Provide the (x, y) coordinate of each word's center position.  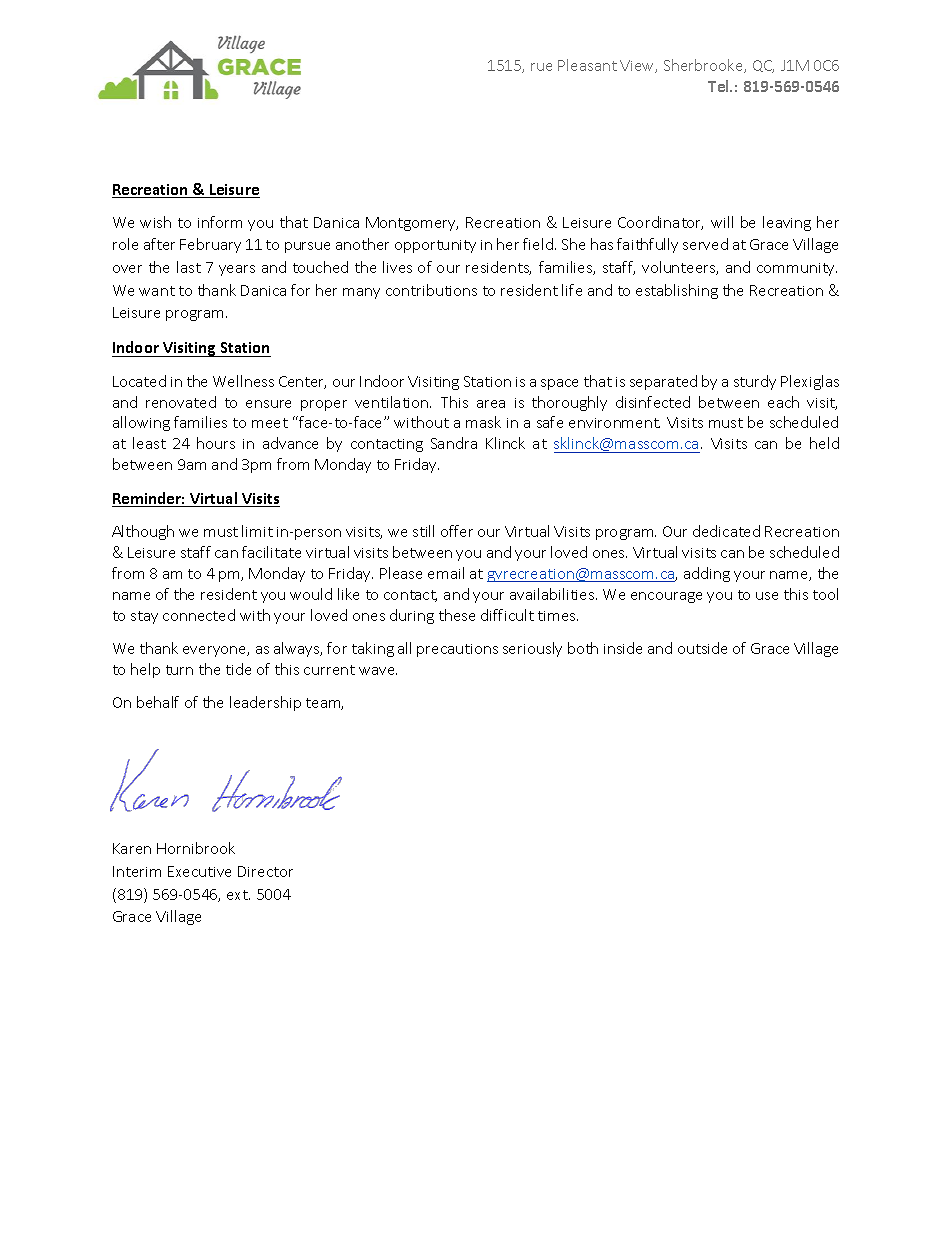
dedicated (726, 531)
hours (216, 443)
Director (265, 871)
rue (541, 67)
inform (220, 222)
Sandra (454, 443)
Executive (199, 871)
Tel (719, 86)
